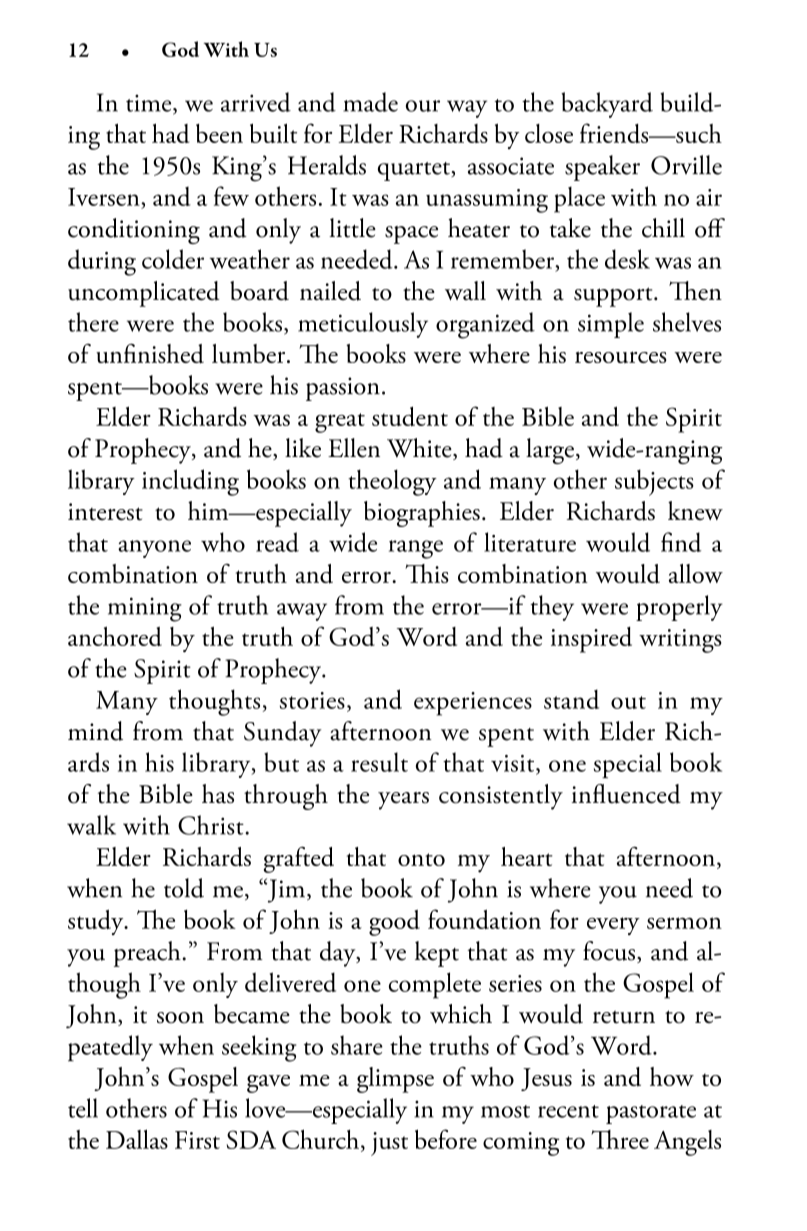 The width and height of the image is (807, 1231). Describe the element at coordinates (626, 794) in the image. I see `influenced` at that location.
